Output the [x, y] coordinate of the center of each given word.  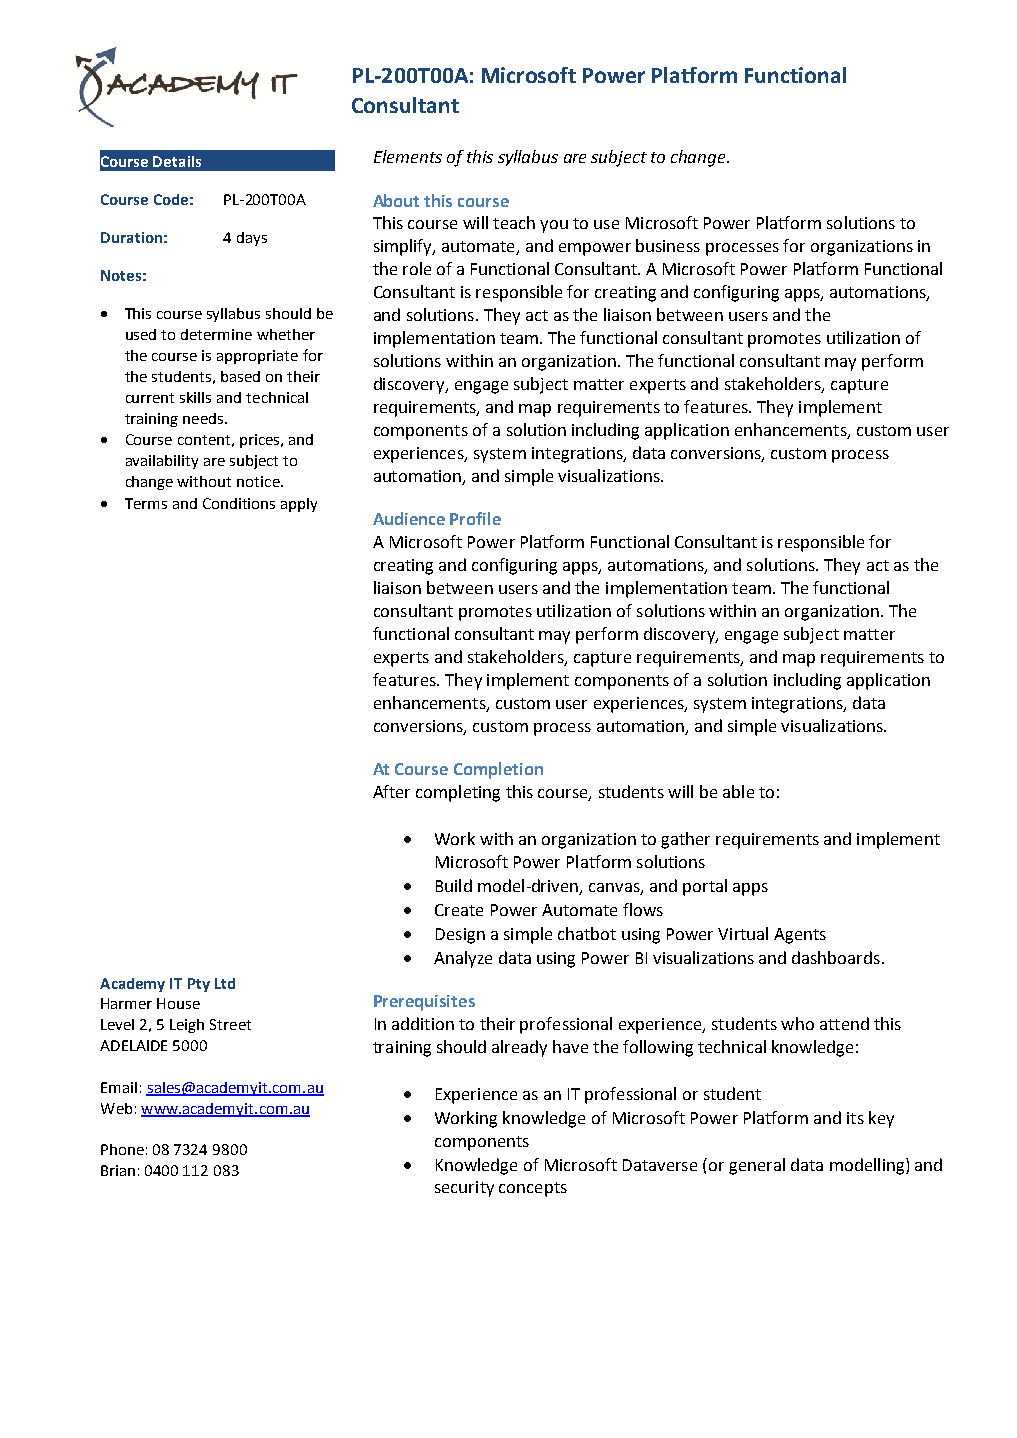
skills [195, 397]
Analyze [463, 959]
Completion [498, 770]
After [391, 791]
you [554, 226]
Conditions [239, 503]
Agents [800, 936]
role [417, 268]
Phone [122, 1149]
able [738, 791]
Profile [475, 518]
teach [514, 222]
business [668, 245]
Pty [199, 985]
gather [685, 840]
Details [177, 161]
